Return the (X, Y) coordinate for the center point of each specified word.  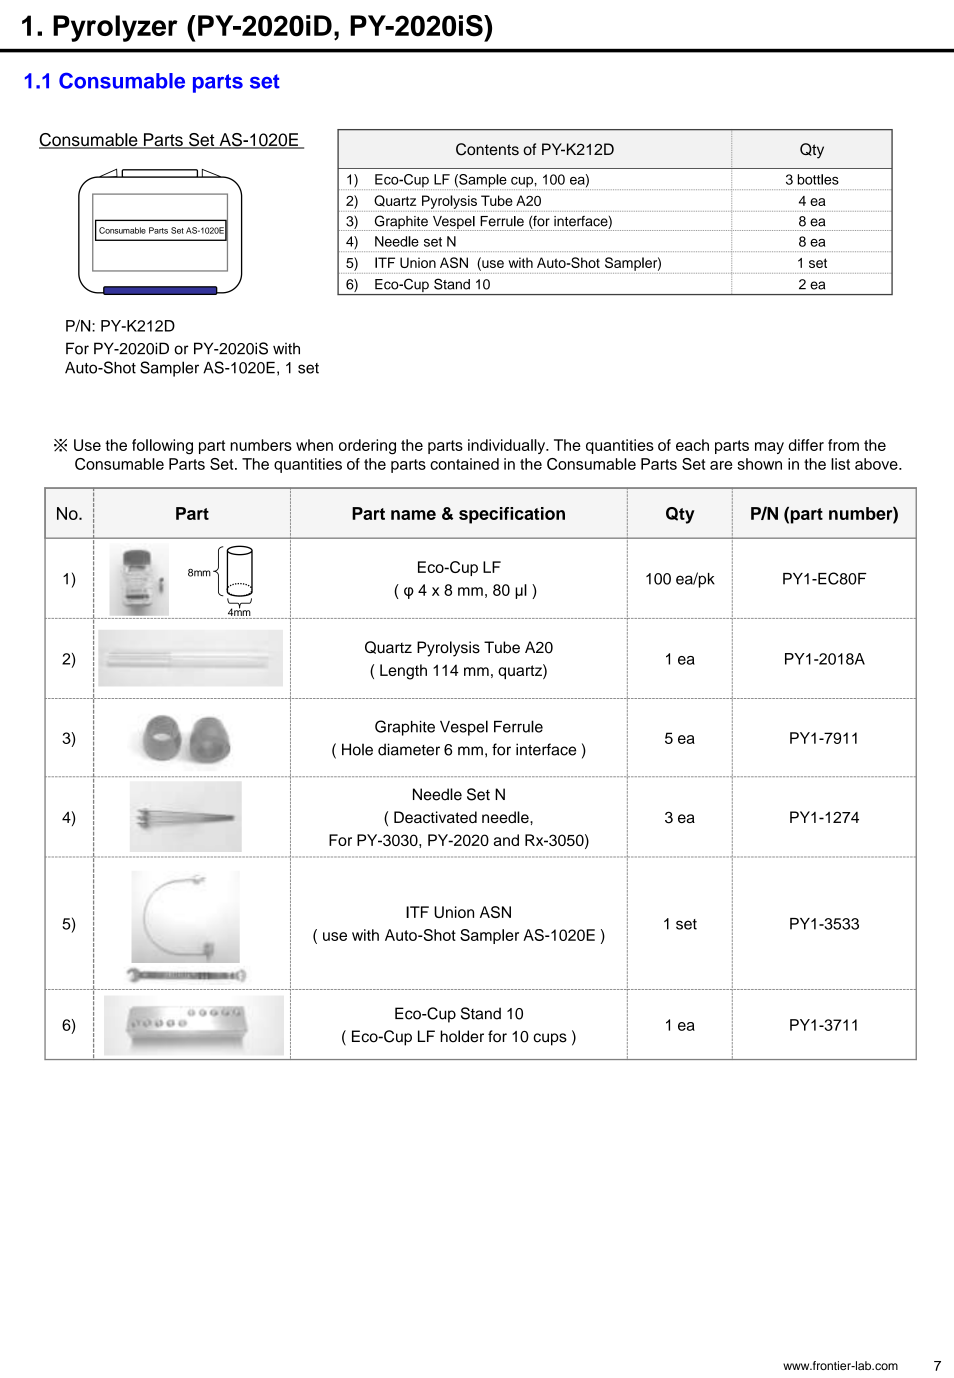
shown (759, 464)
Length (403, 672)
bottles (818, 179)
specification (512, 515)
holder (462, 1036)
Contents (487, 149)
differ (806, 445)
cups (550, 1039)
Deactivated (435, 817)
